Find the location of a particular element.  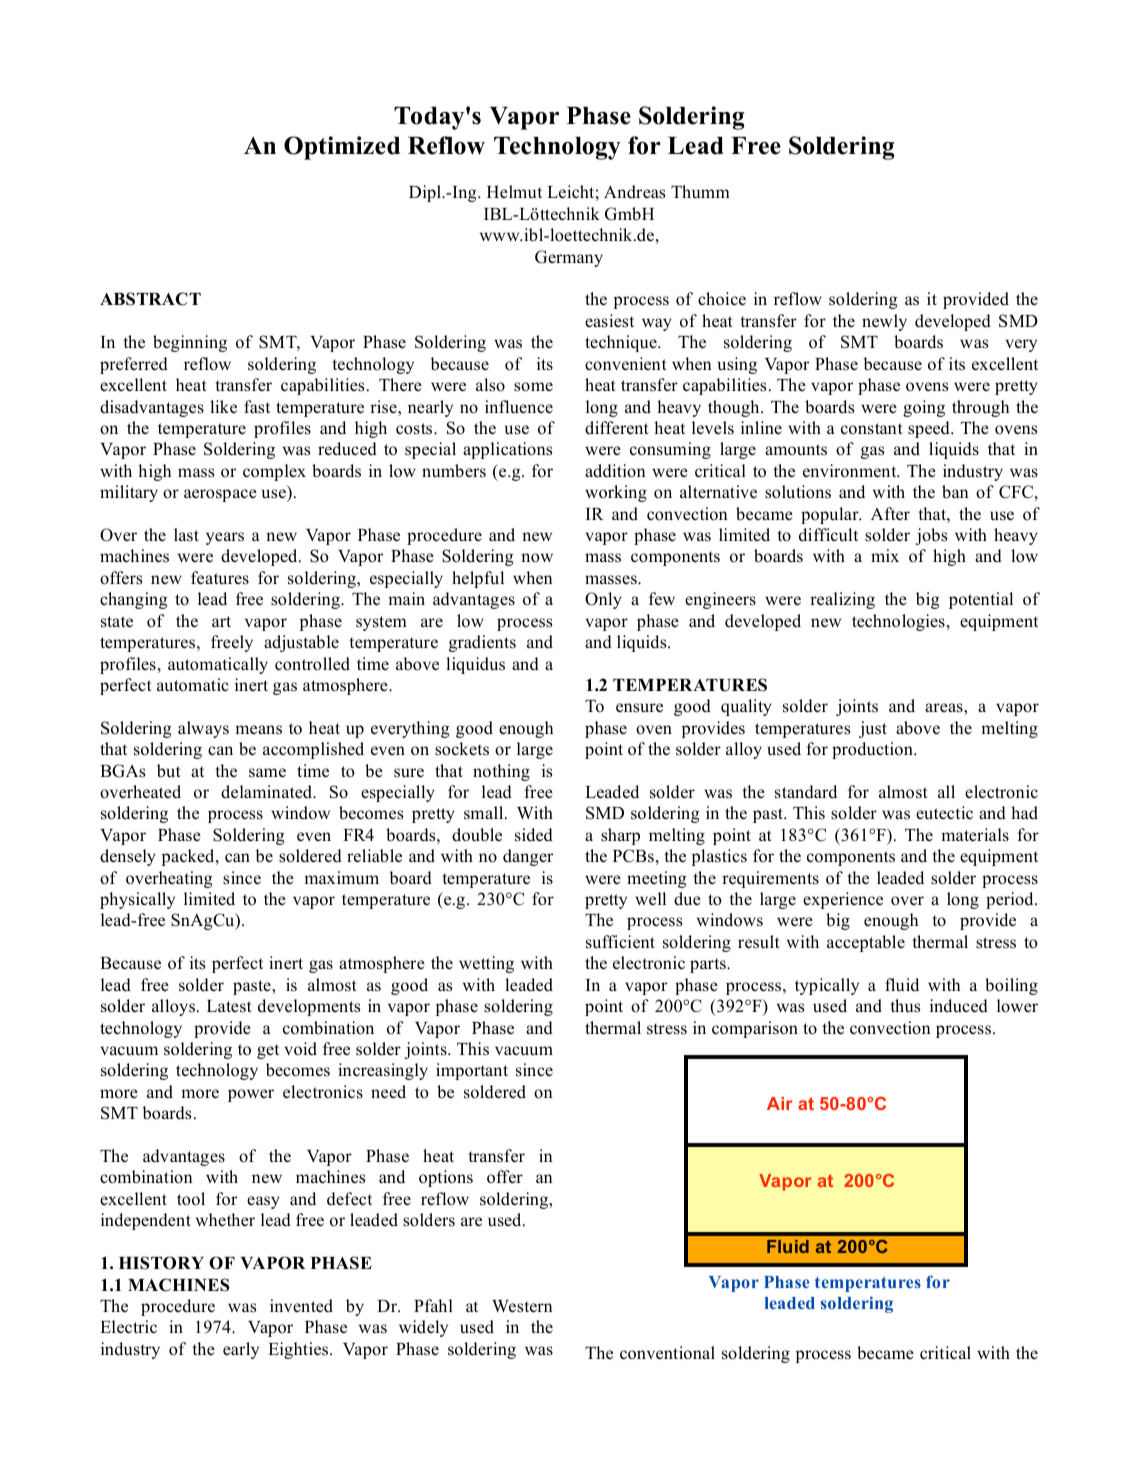

newly is located at coordinates (884, 322).
